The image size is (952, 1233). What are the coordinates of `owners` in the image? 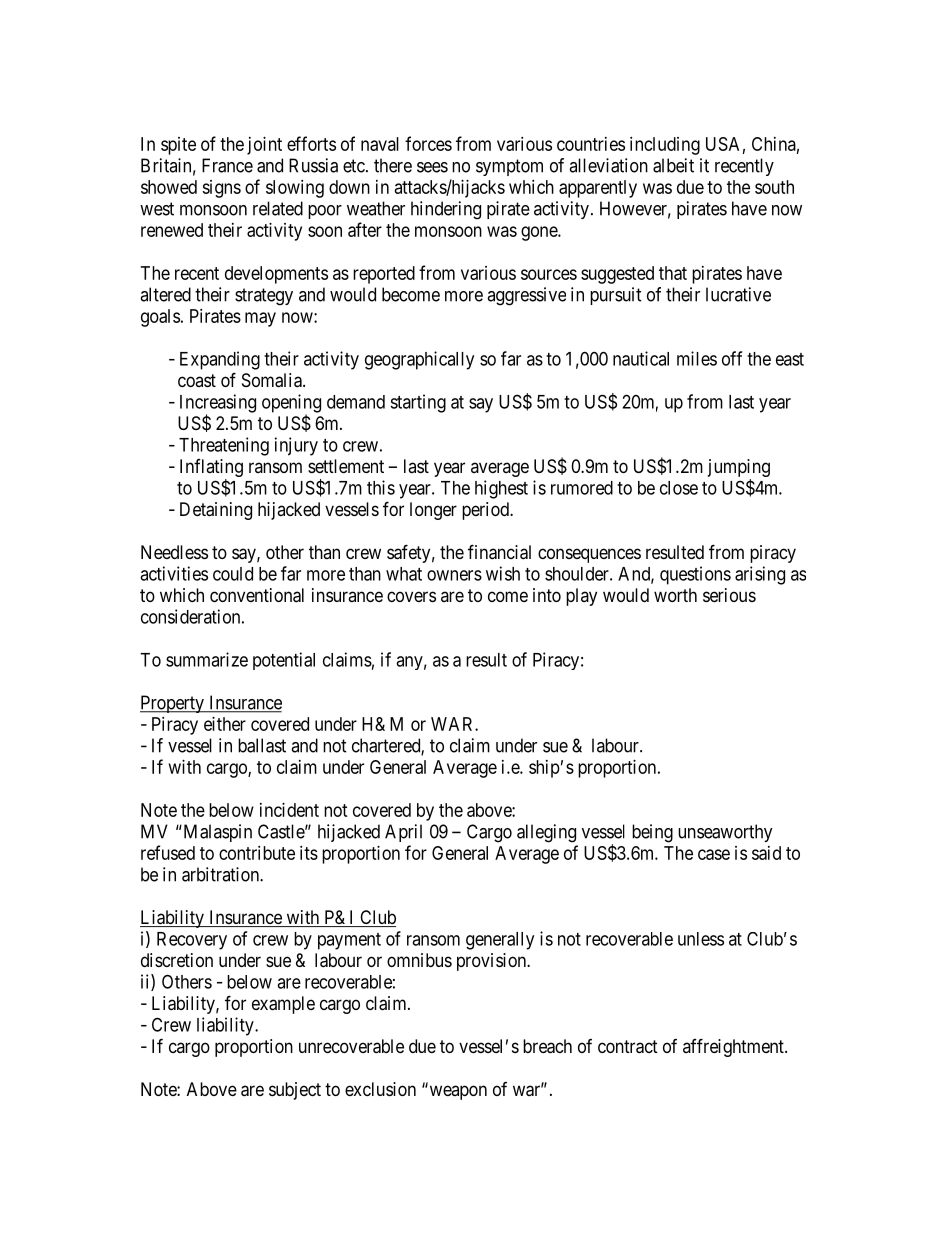 It's located at (454, 575).
